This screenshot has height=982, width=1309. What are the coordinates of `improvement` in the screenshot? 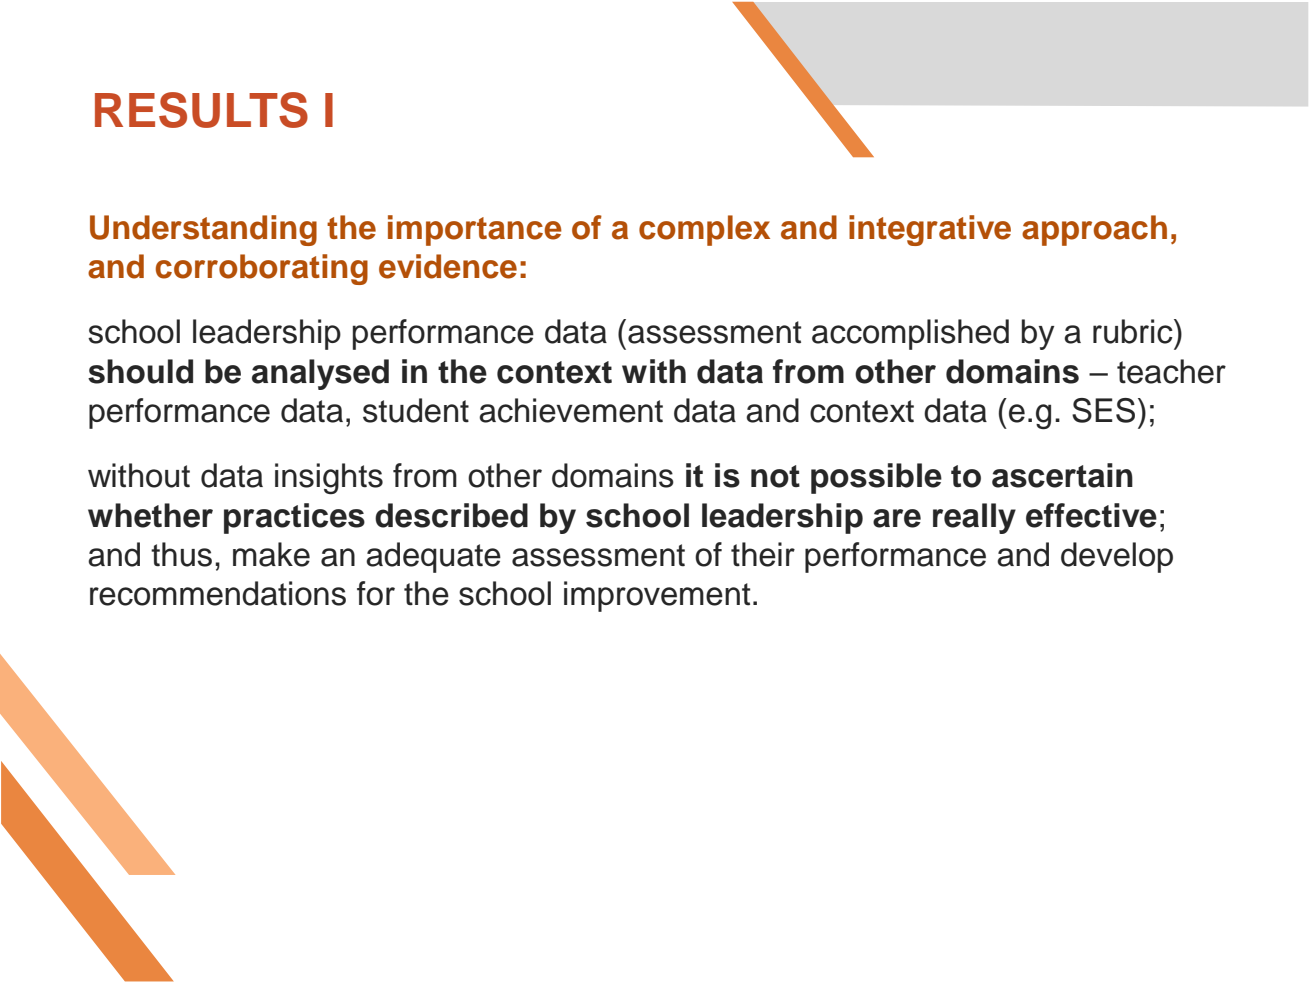 It's located at (657, 596).
